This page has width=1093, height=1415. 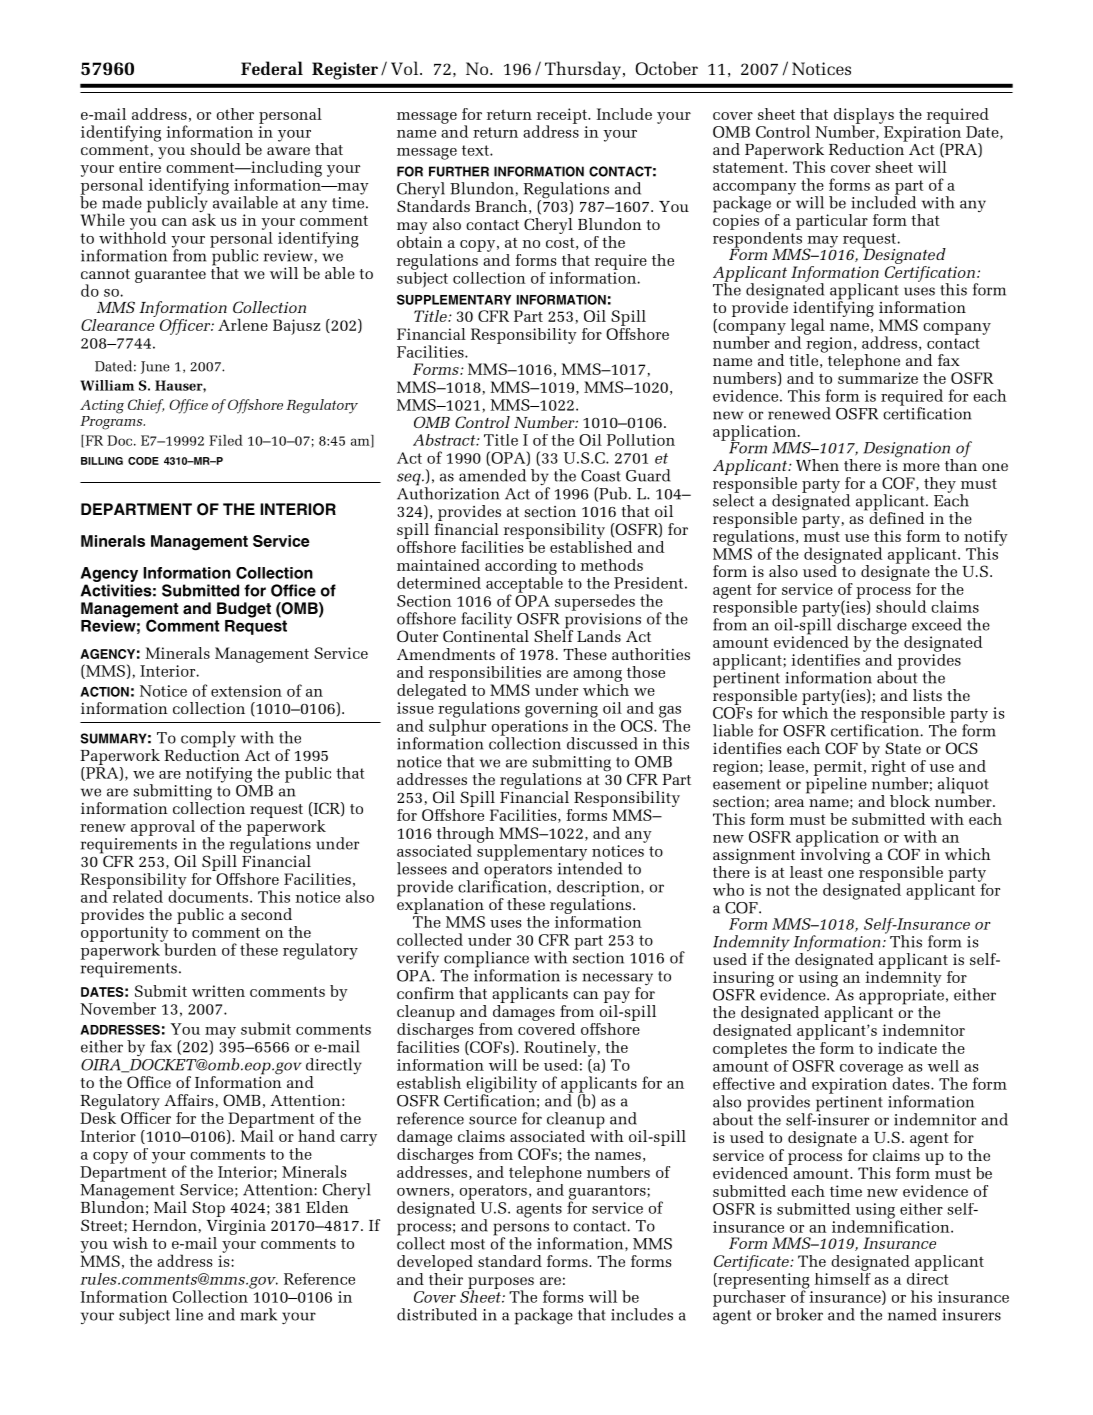 I want to click on appropriate, so click(x=901, y=998).
